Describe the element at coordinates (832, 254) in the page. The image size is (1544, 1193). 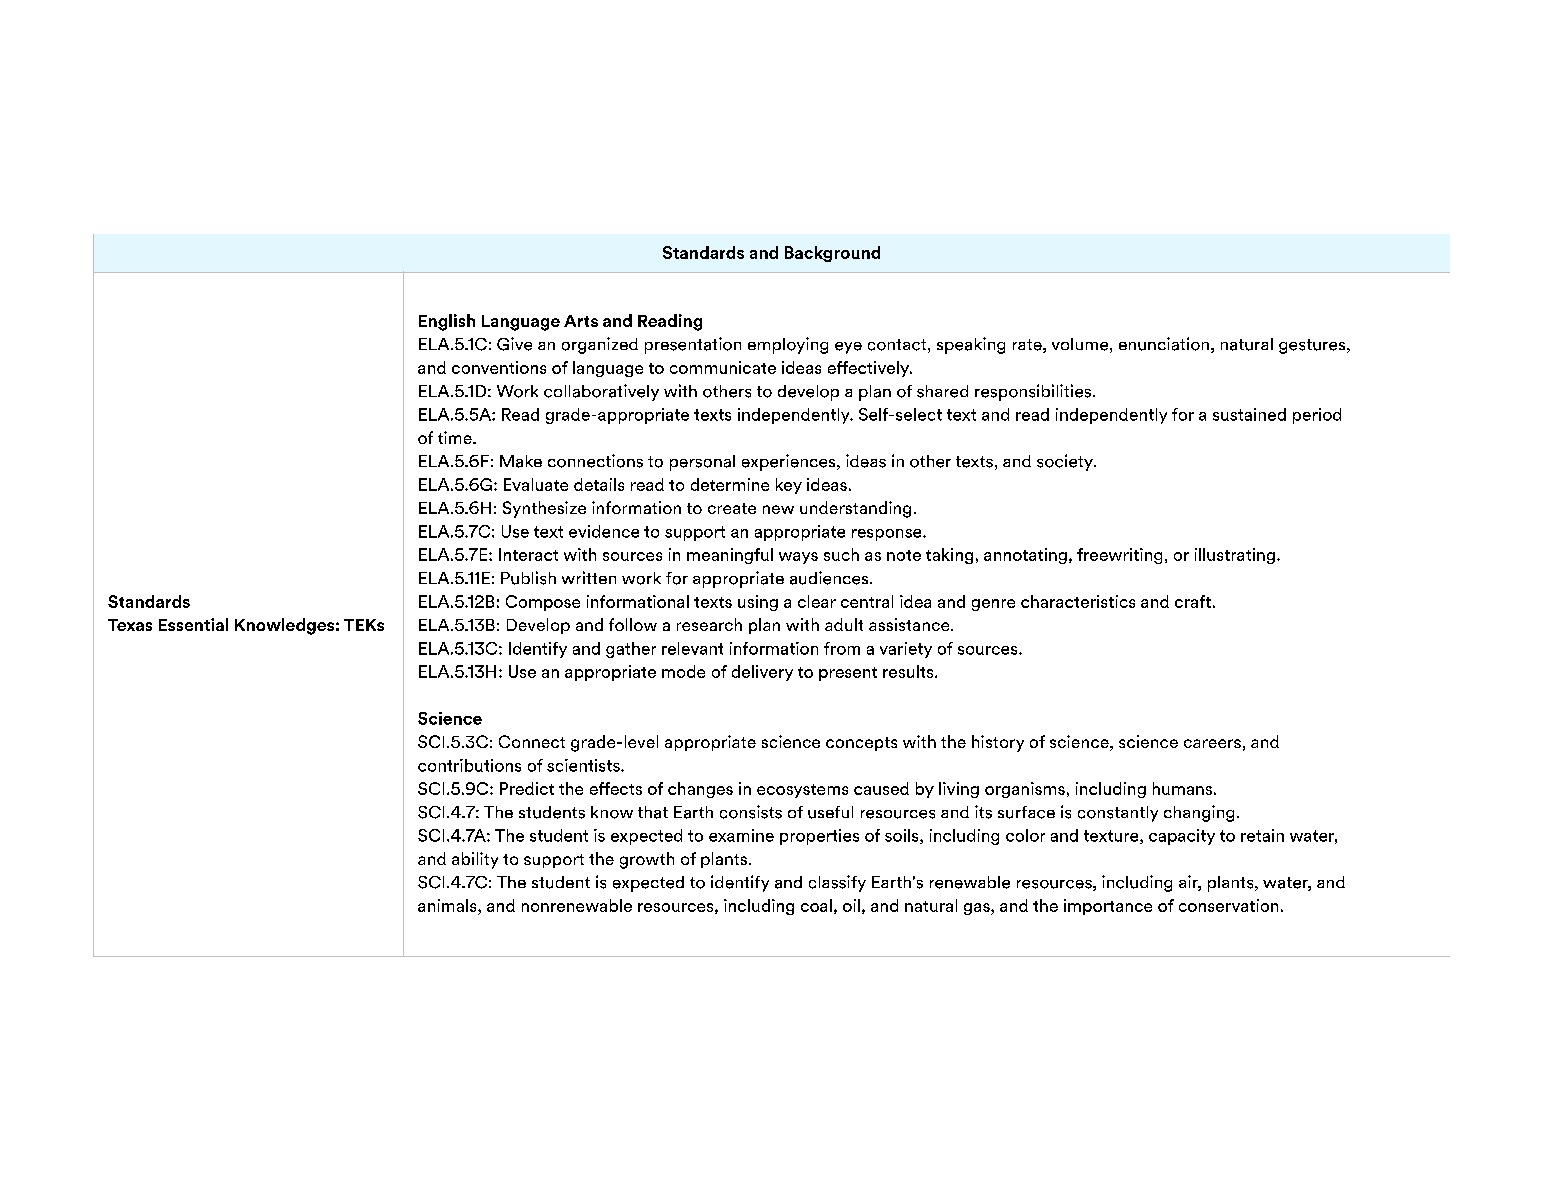
I see `Background` at that location.
